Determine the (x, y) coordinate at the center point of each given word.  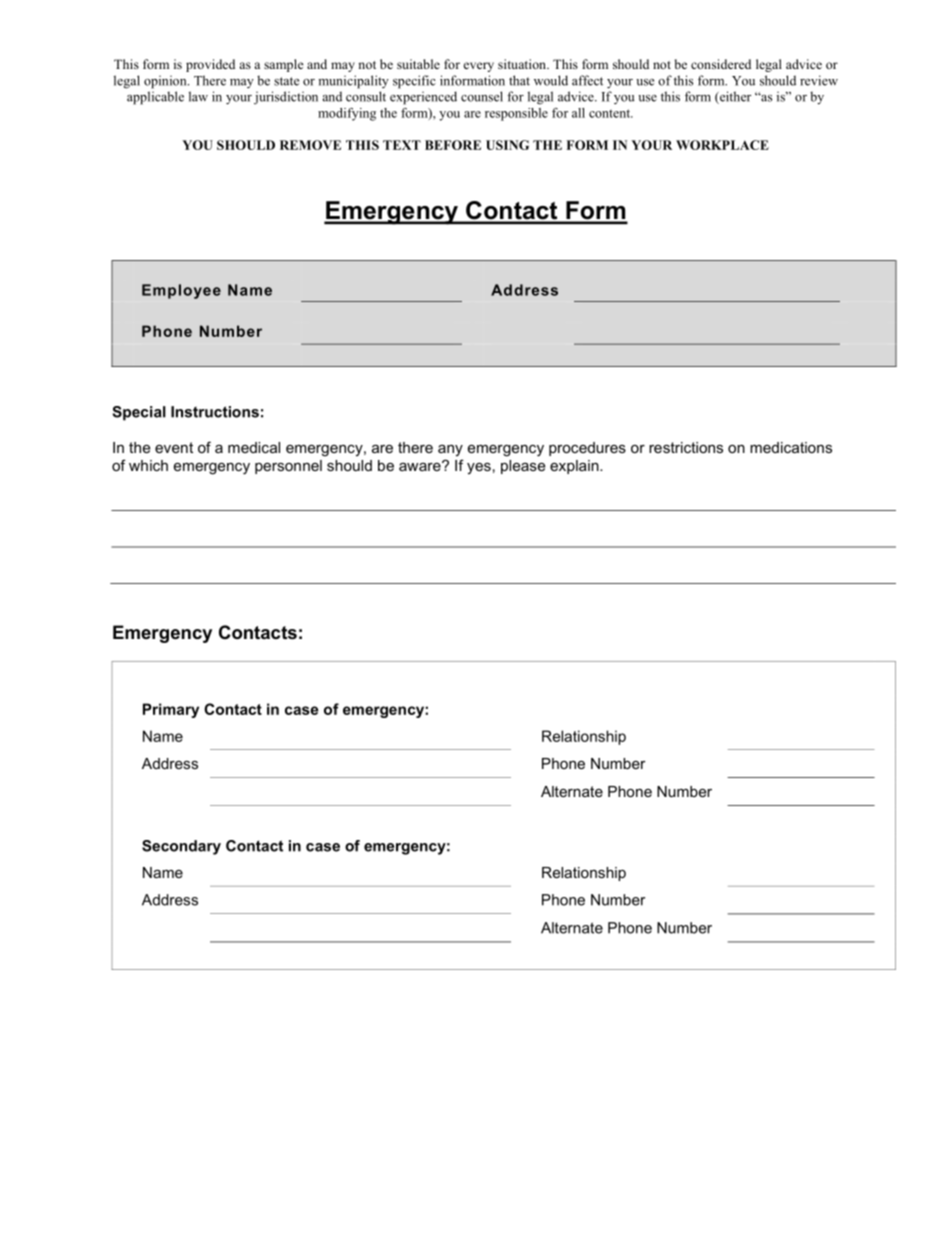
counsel (482, 96)
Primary (171, 710)
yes (479, 468)
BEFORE (453, 145)
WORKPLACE (722, 145)
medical (254, 447)
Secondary (181, 847)
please (523, 467)
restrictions (686, 447)
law (198, 96)
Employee (181, 291)
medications (791, 447)
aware (421, 466)
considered (721, 64)
